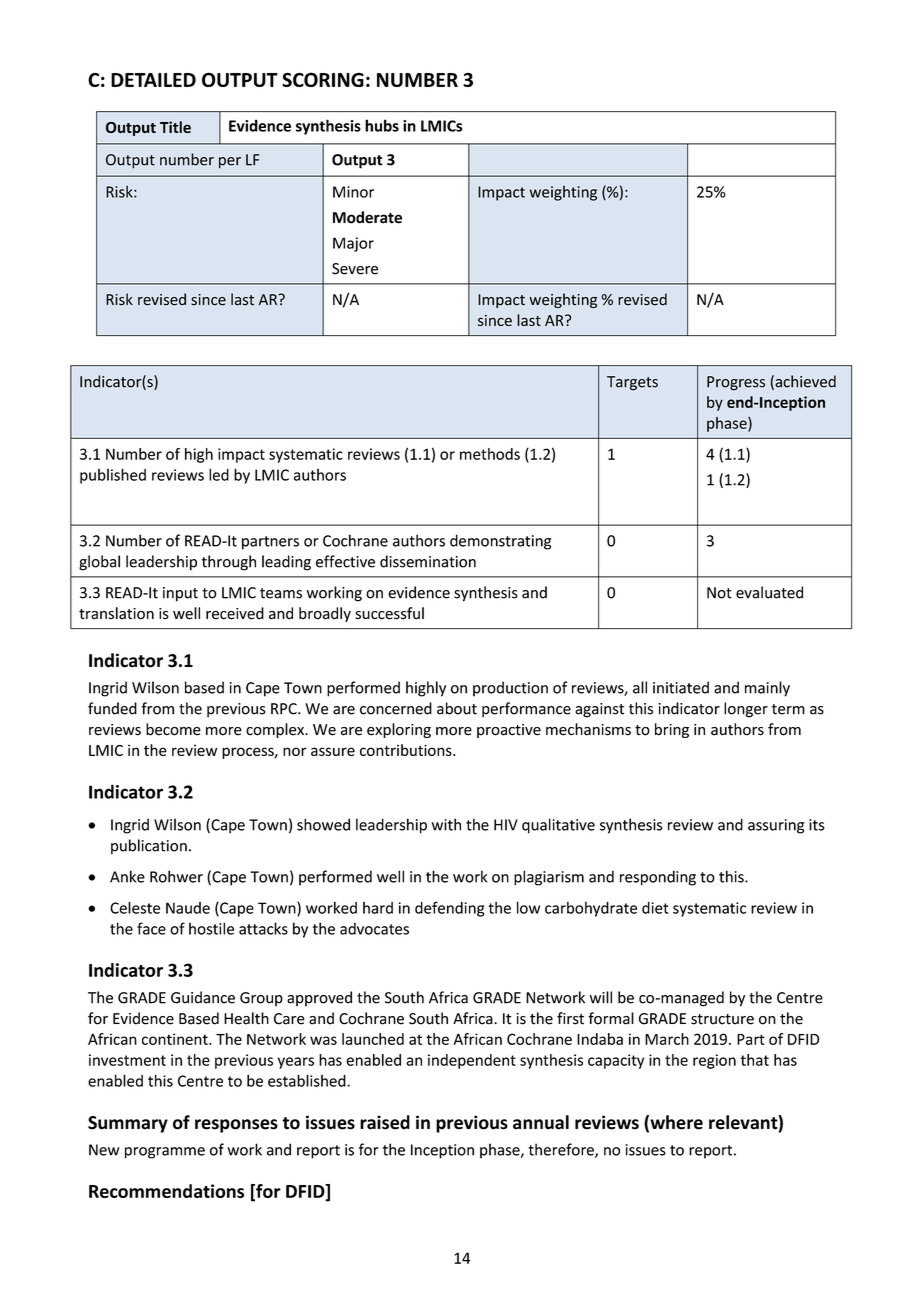 The image size is (924, 1308). What do you see at coordinates (719, 593) in the screenshot?
I see `Not` at bounding box center [719, 593].
